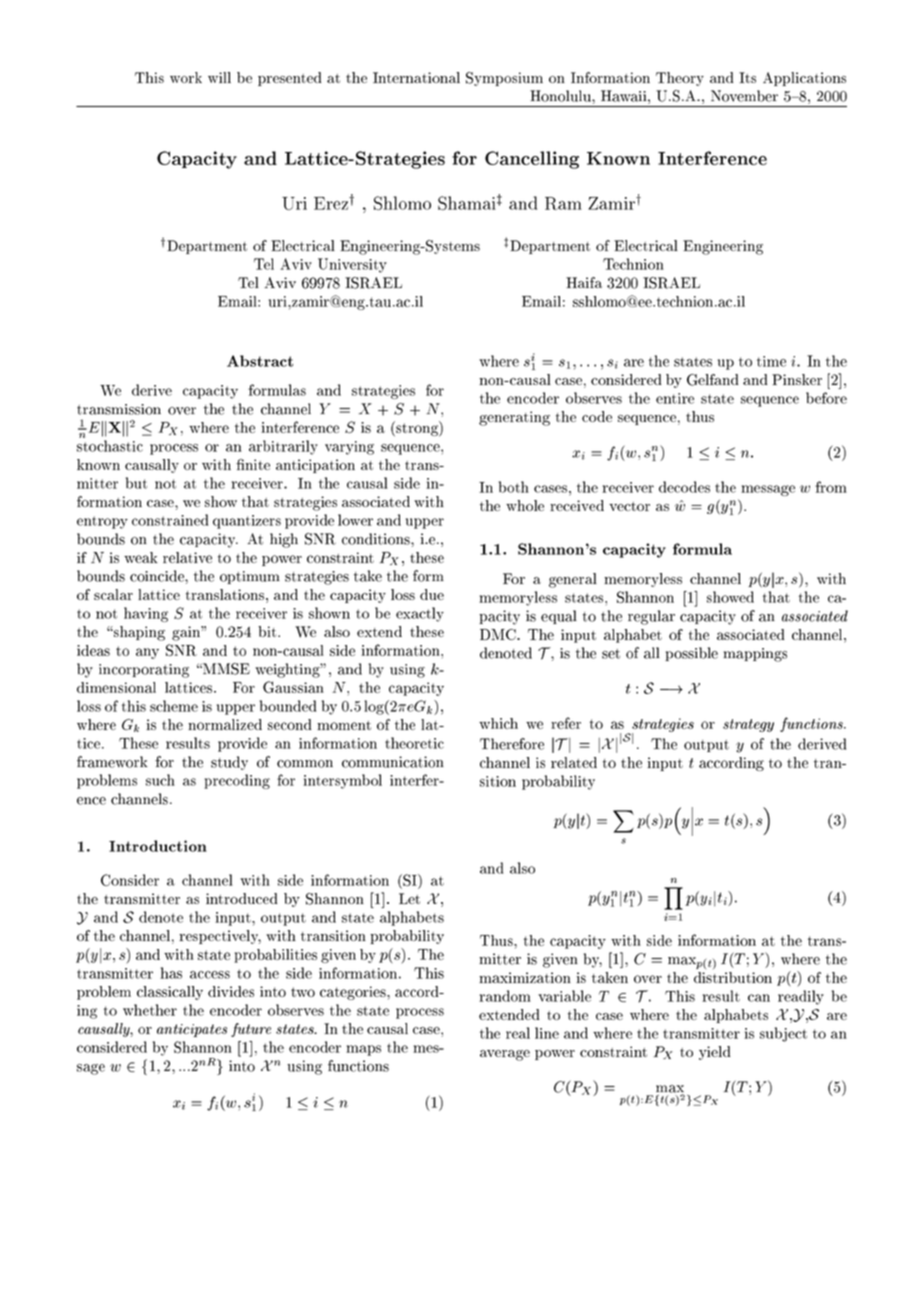 The height and width of the screenshot is (1308, 924). What do you see at coordinates (219, 77) in the screenshot?
I see `will` at bounding box center [219, 77].
